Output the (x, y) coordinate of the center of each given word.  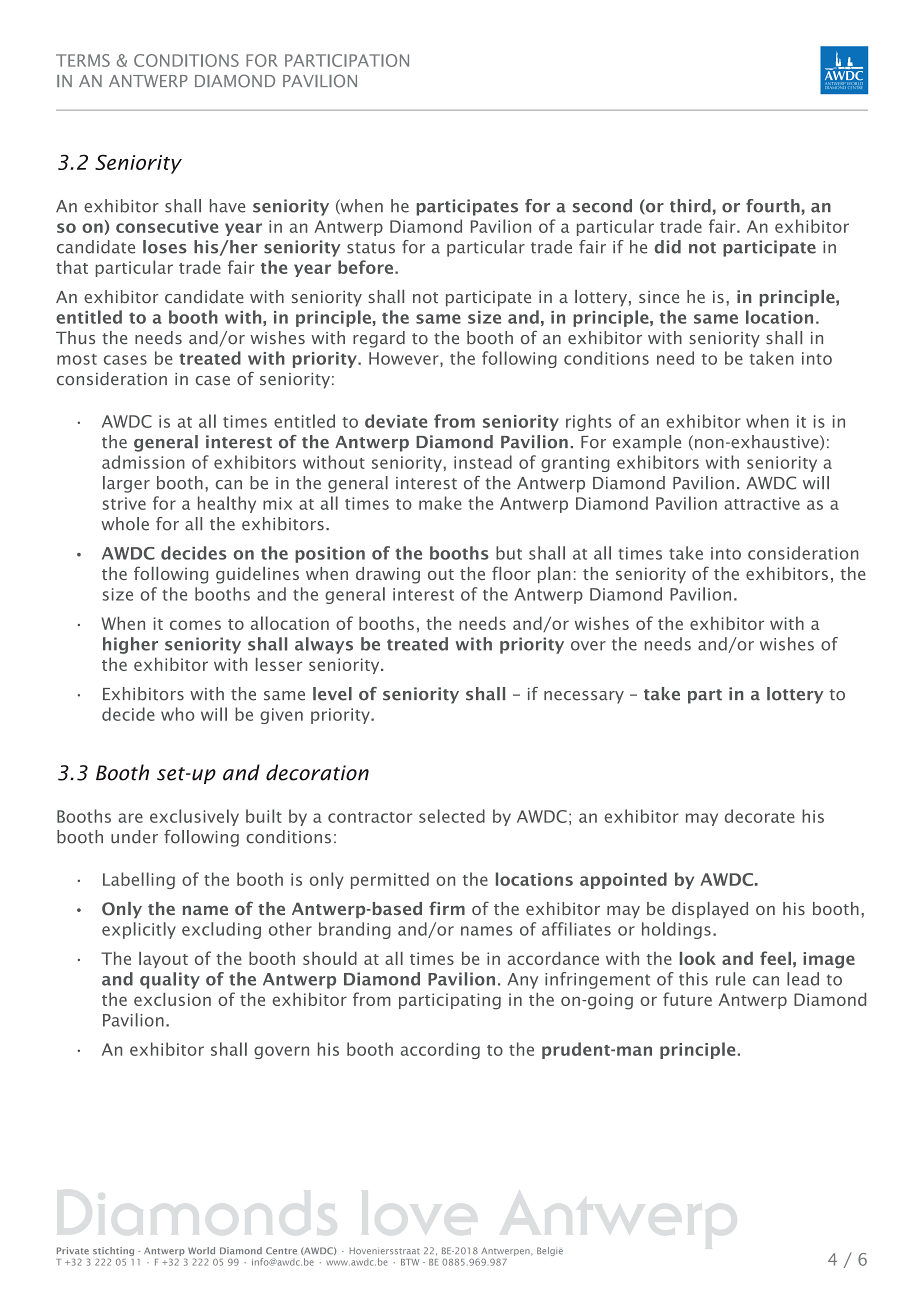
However (405, 358)
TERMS (83, 60)
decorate (760, 816)
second (602, 206)
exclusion (172, 999)
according (440, 1050)
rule (730, 979)
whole (125, 524)
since (659, 297)
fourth (773, 206)
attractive (762, 503)
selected (452, 816)
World (201, 1251)
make (440, 503)
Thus (75, 338)
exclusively (194, 817)
